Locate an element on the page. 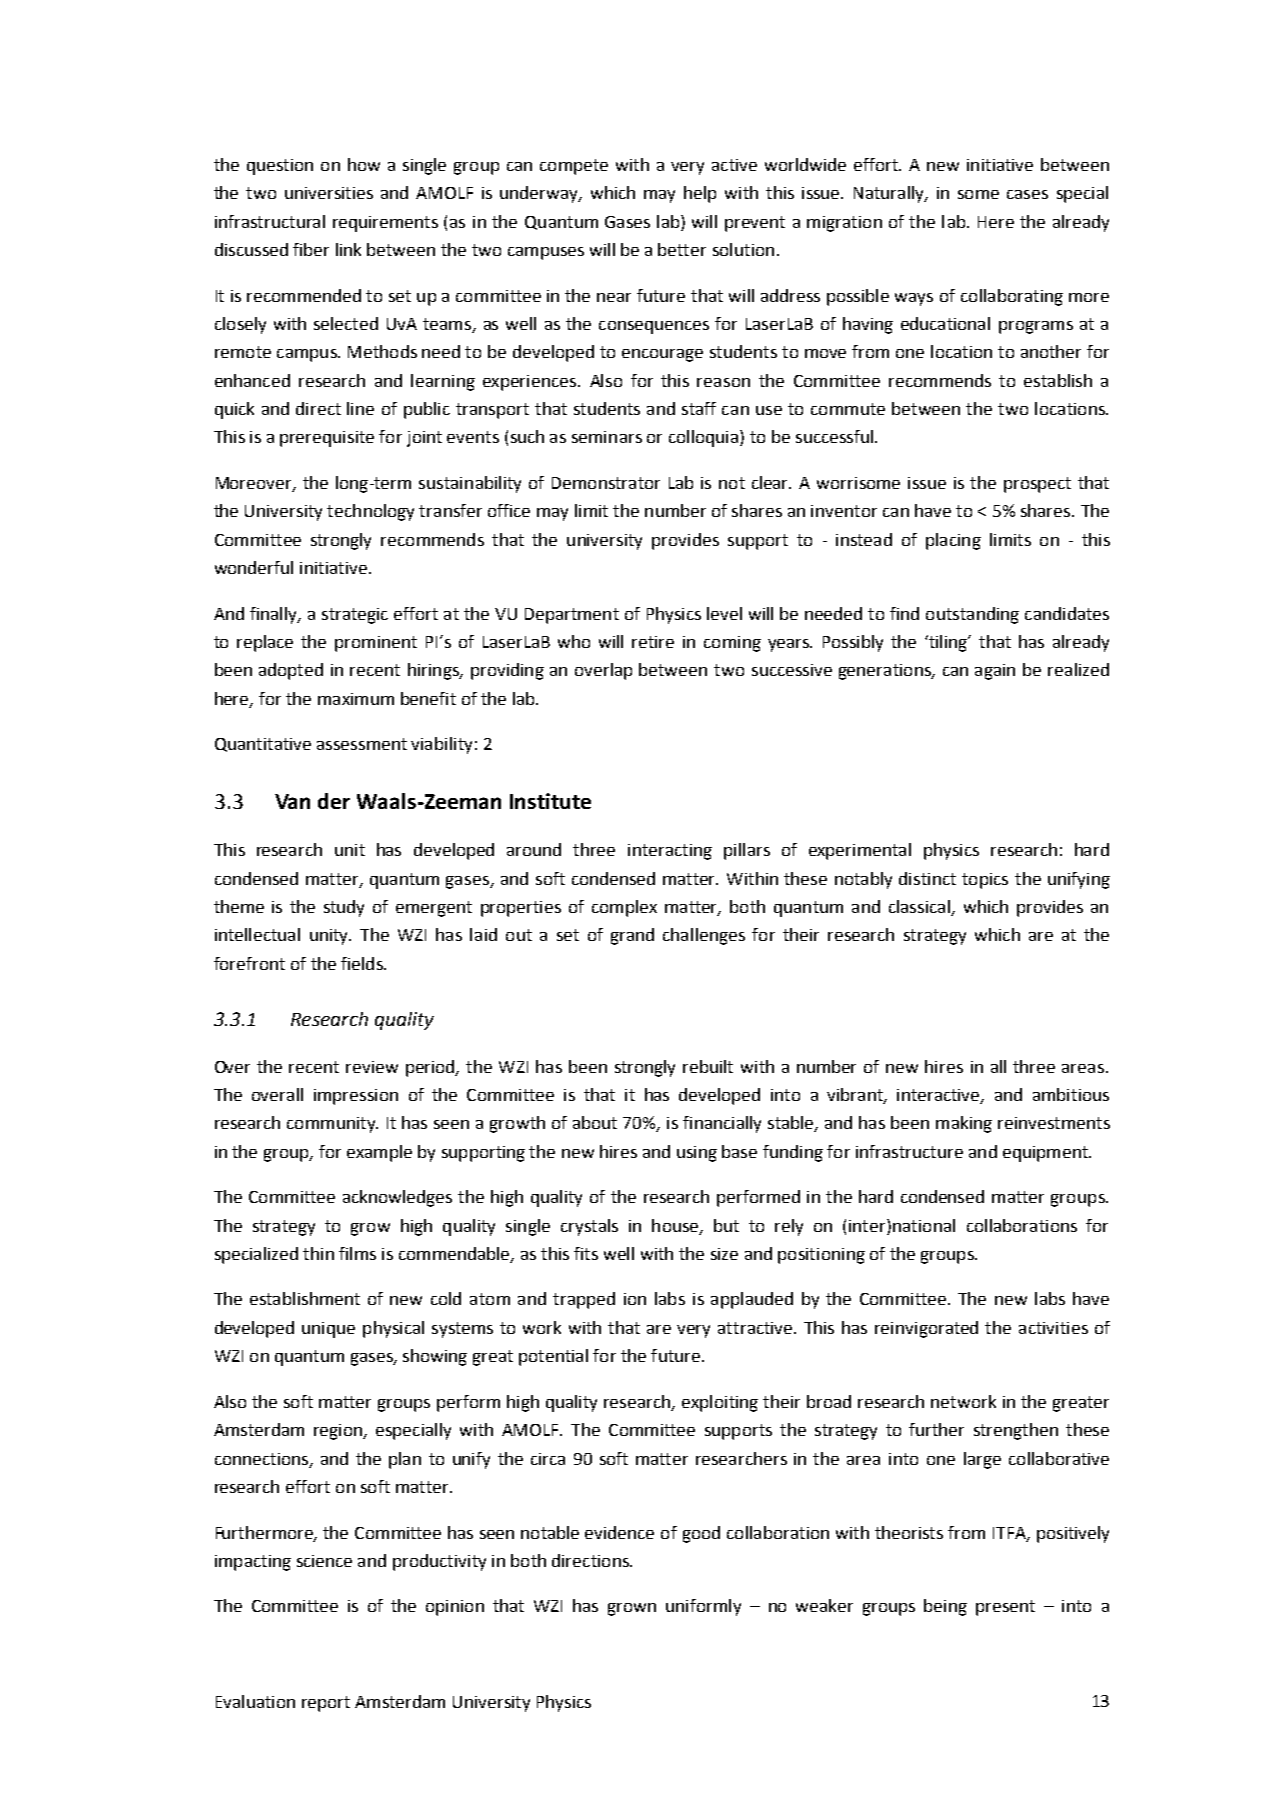 The image size is (1281, 1811). placing is located at coordinates (953, 541).
